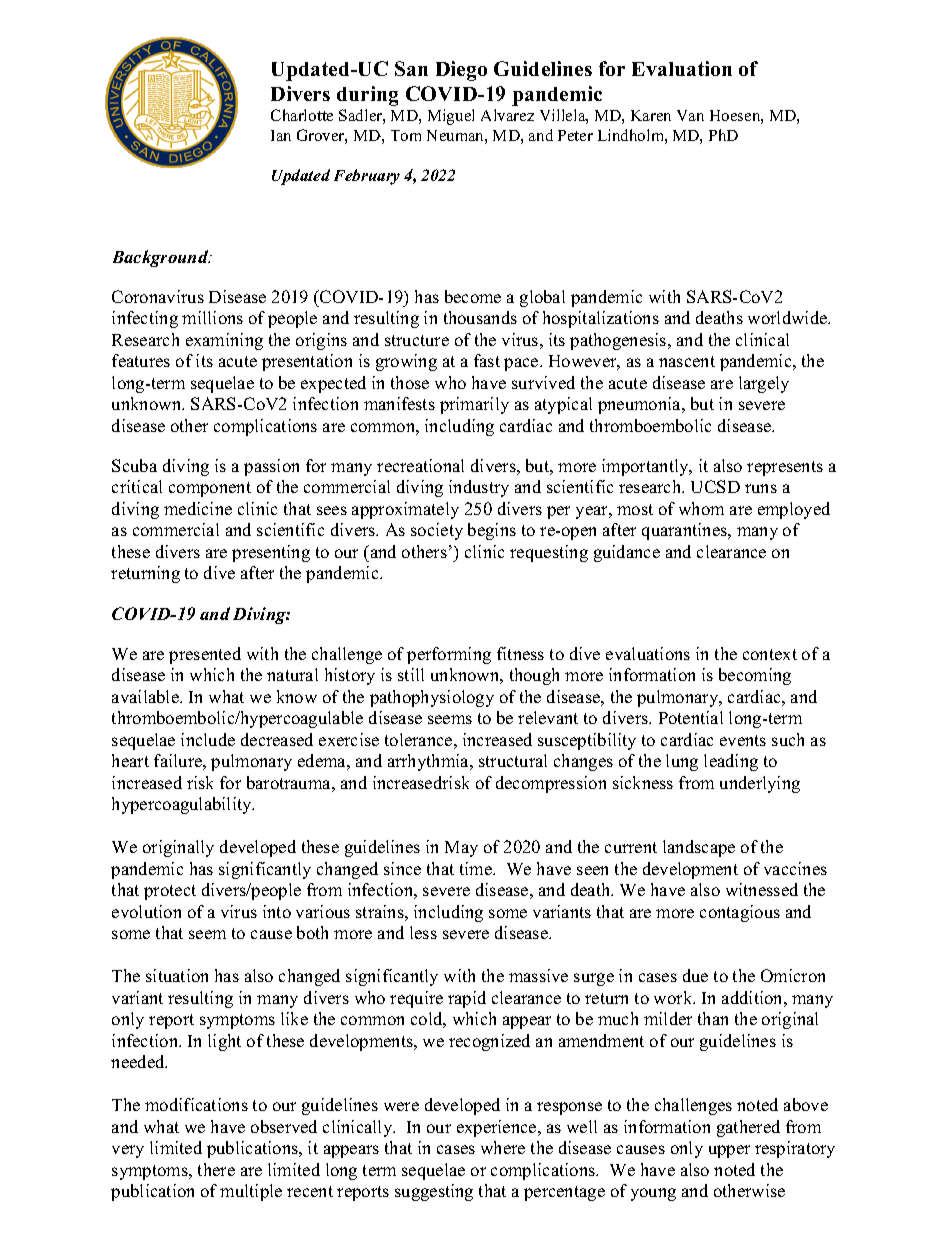  Describe the element at coordinates (651, 115) in the screenshot. I see `Karen` at that location.
